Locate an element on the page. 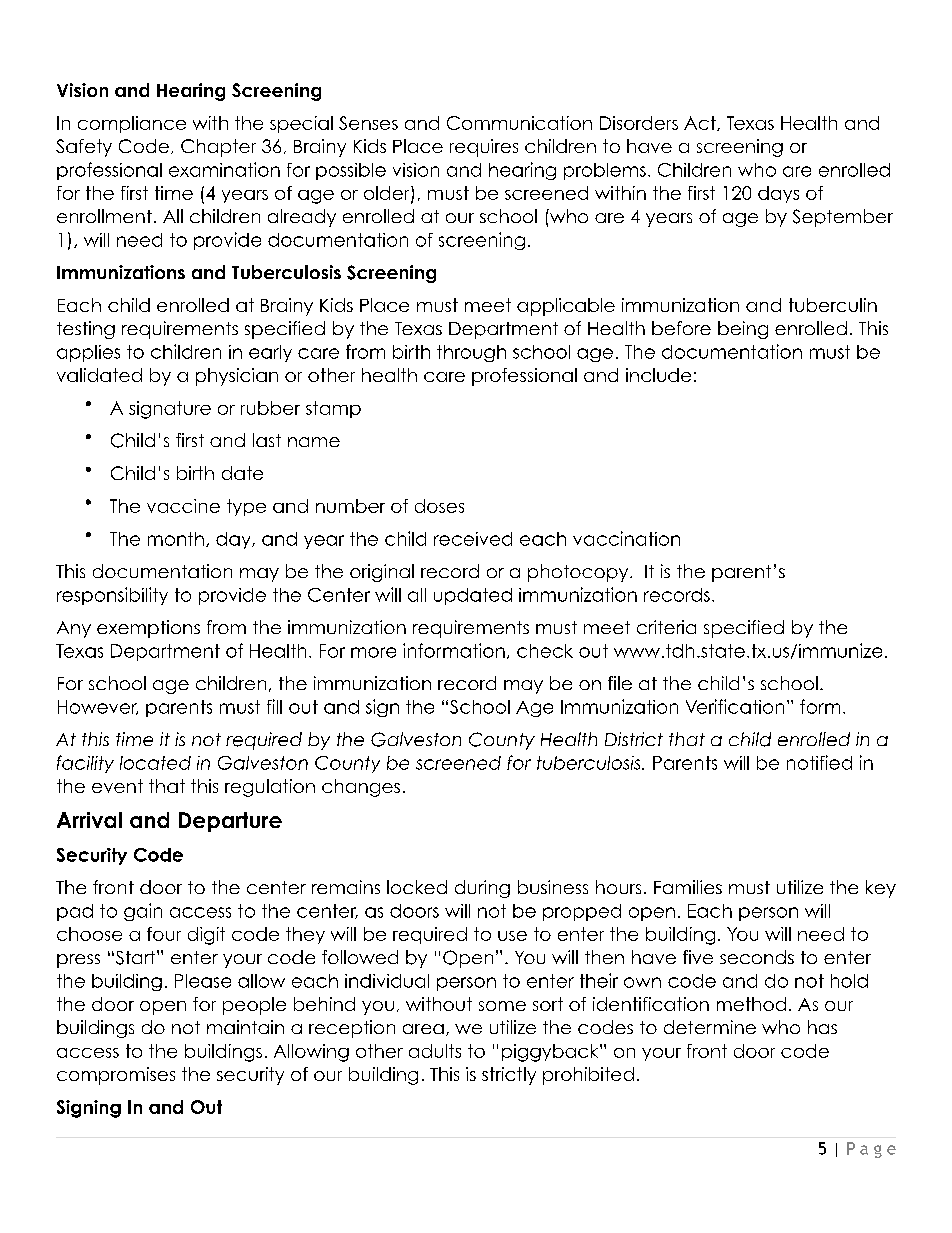 The image size is (952, 1233). requires is located at coordinates (484, 148).
